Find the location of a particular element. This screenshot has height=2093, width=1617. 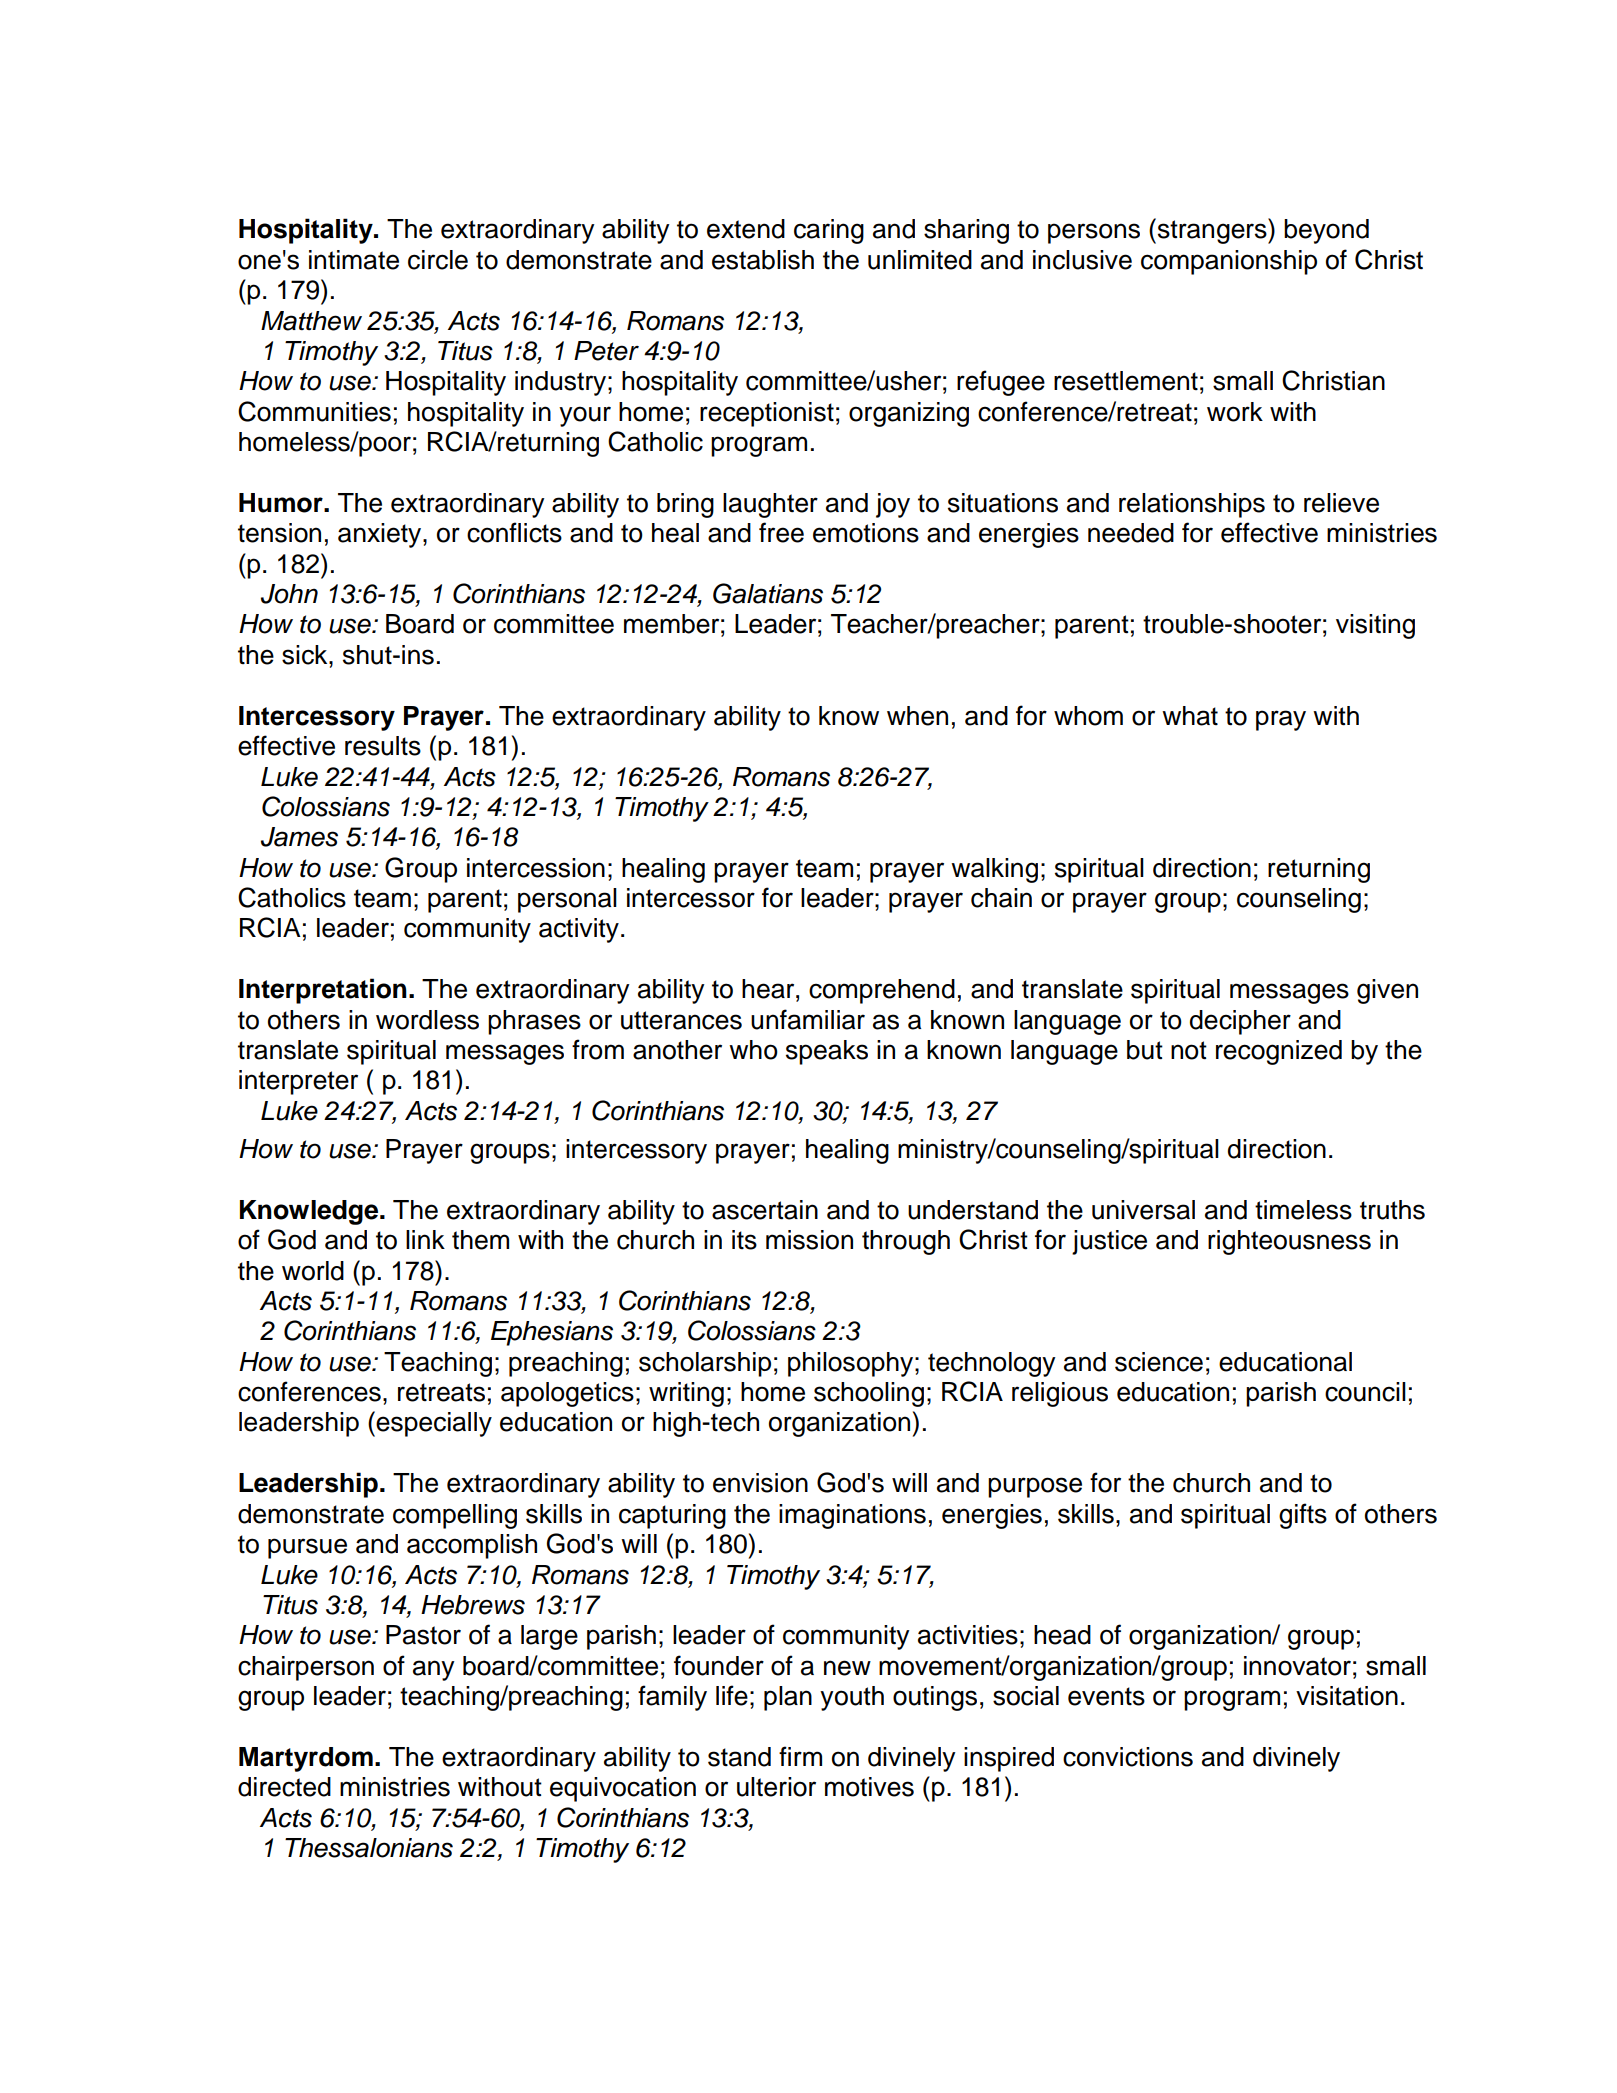

what is located at coordinates (1190, 716).
